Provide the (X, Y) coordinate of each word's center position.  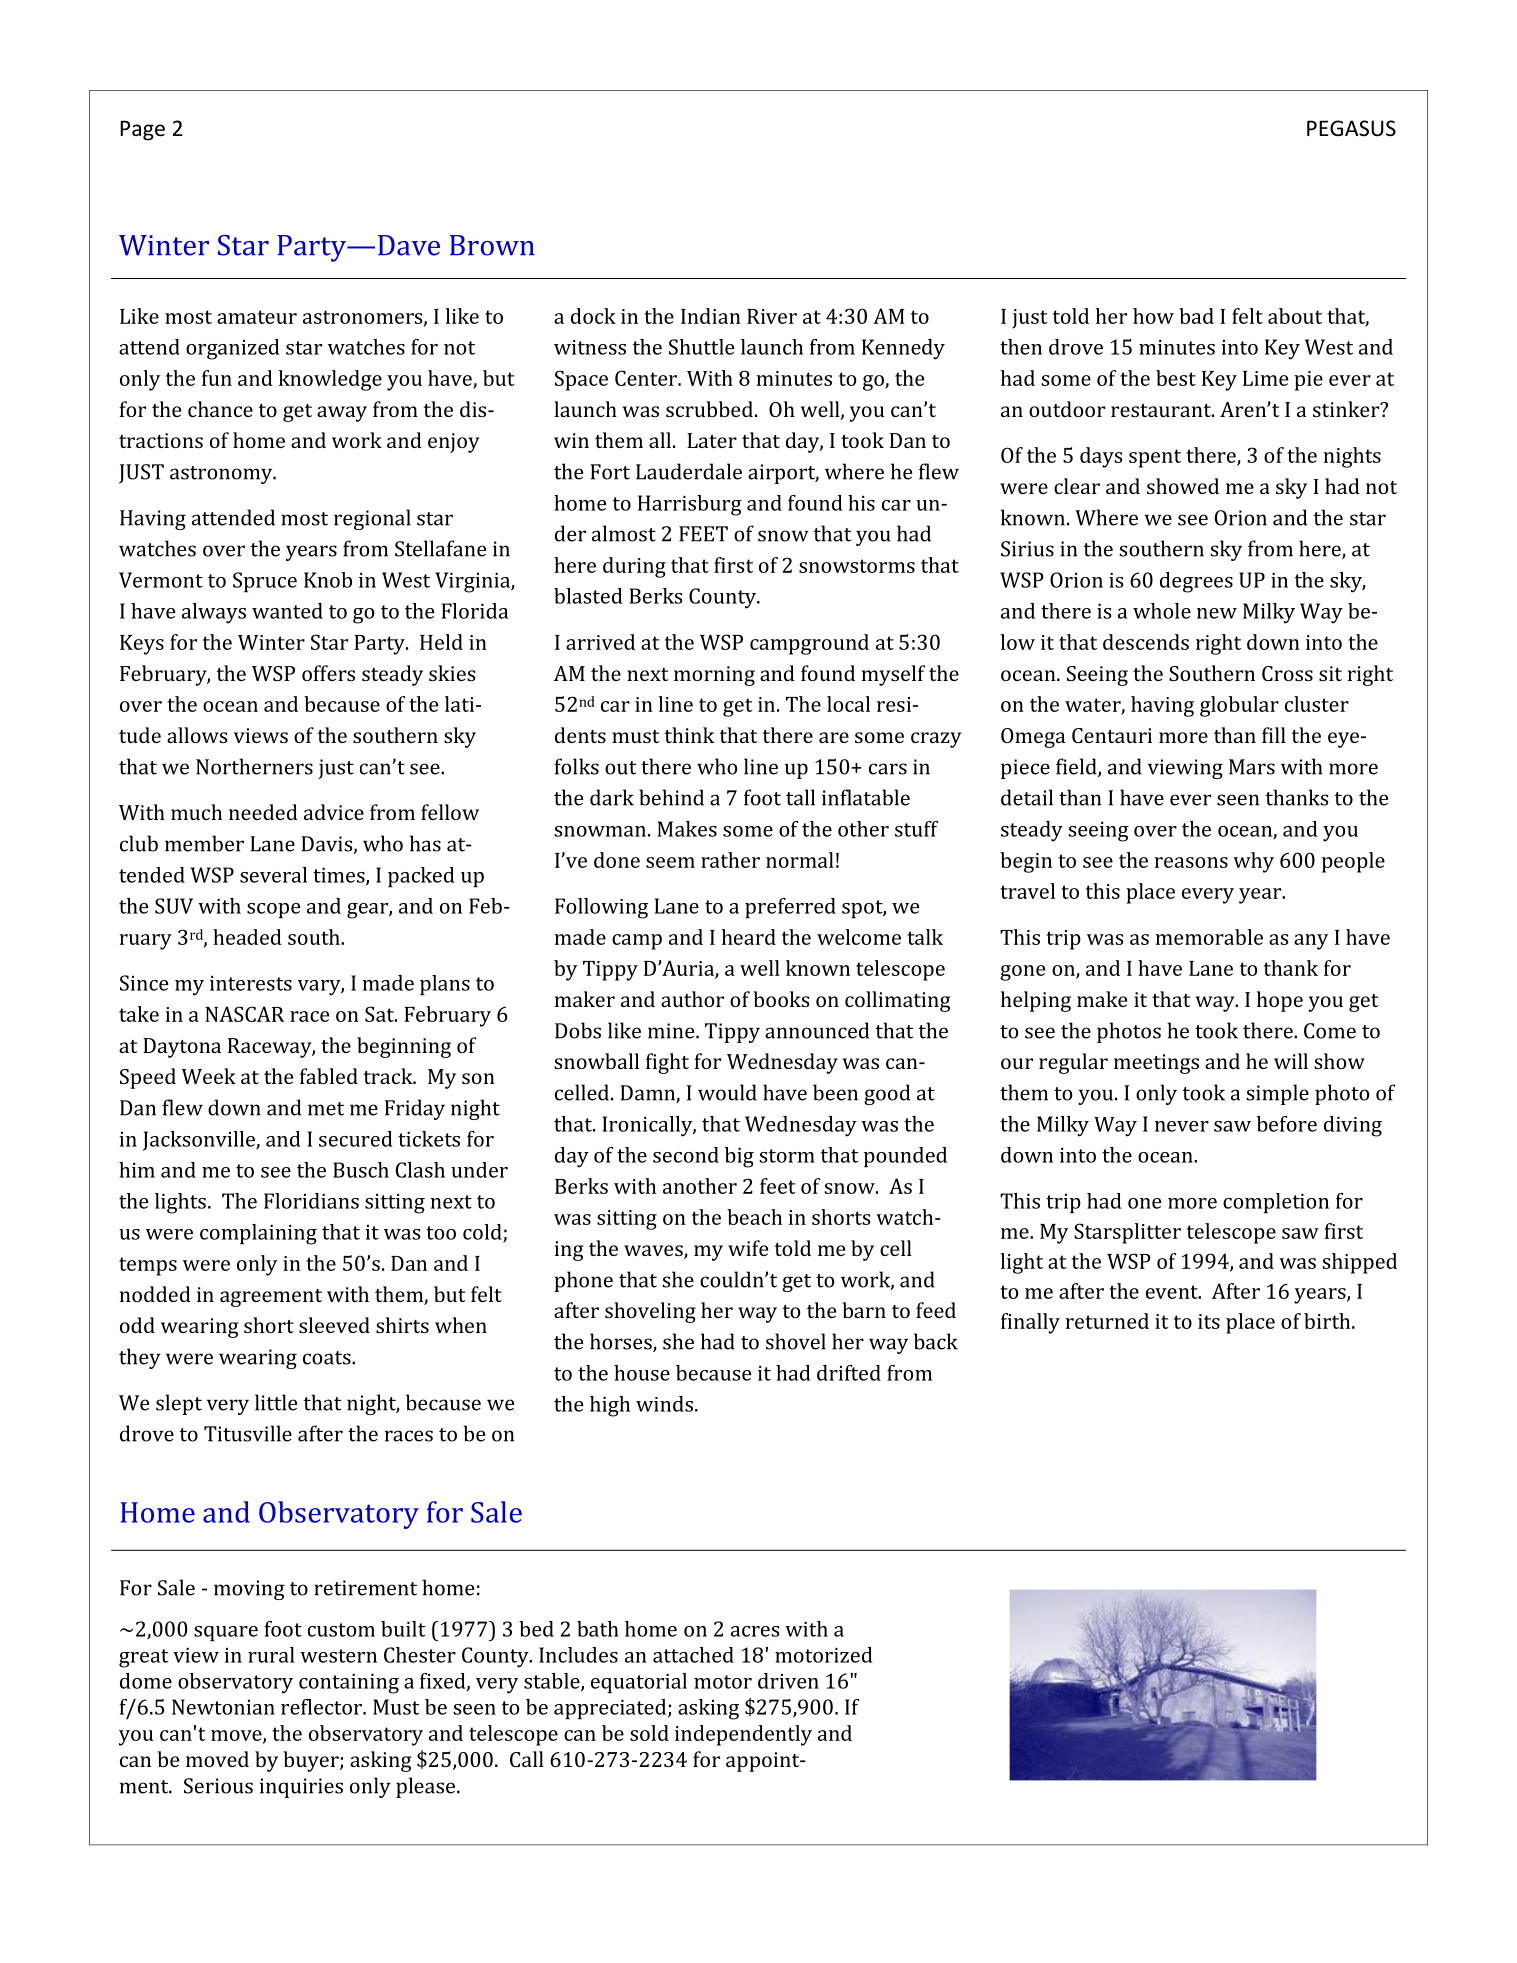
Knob (328, 580)
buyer (312, 1761)
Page (142, 130)
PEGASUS (1351, 128)
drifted (849, 1373)
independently (743, 1735)
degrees (1196, 582)
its (1209, 1321)
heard (749, 937)
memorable (1209, 937)
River (772, 316)
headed (247, 937)
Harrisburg (690, 505)
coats (328, 1358)
